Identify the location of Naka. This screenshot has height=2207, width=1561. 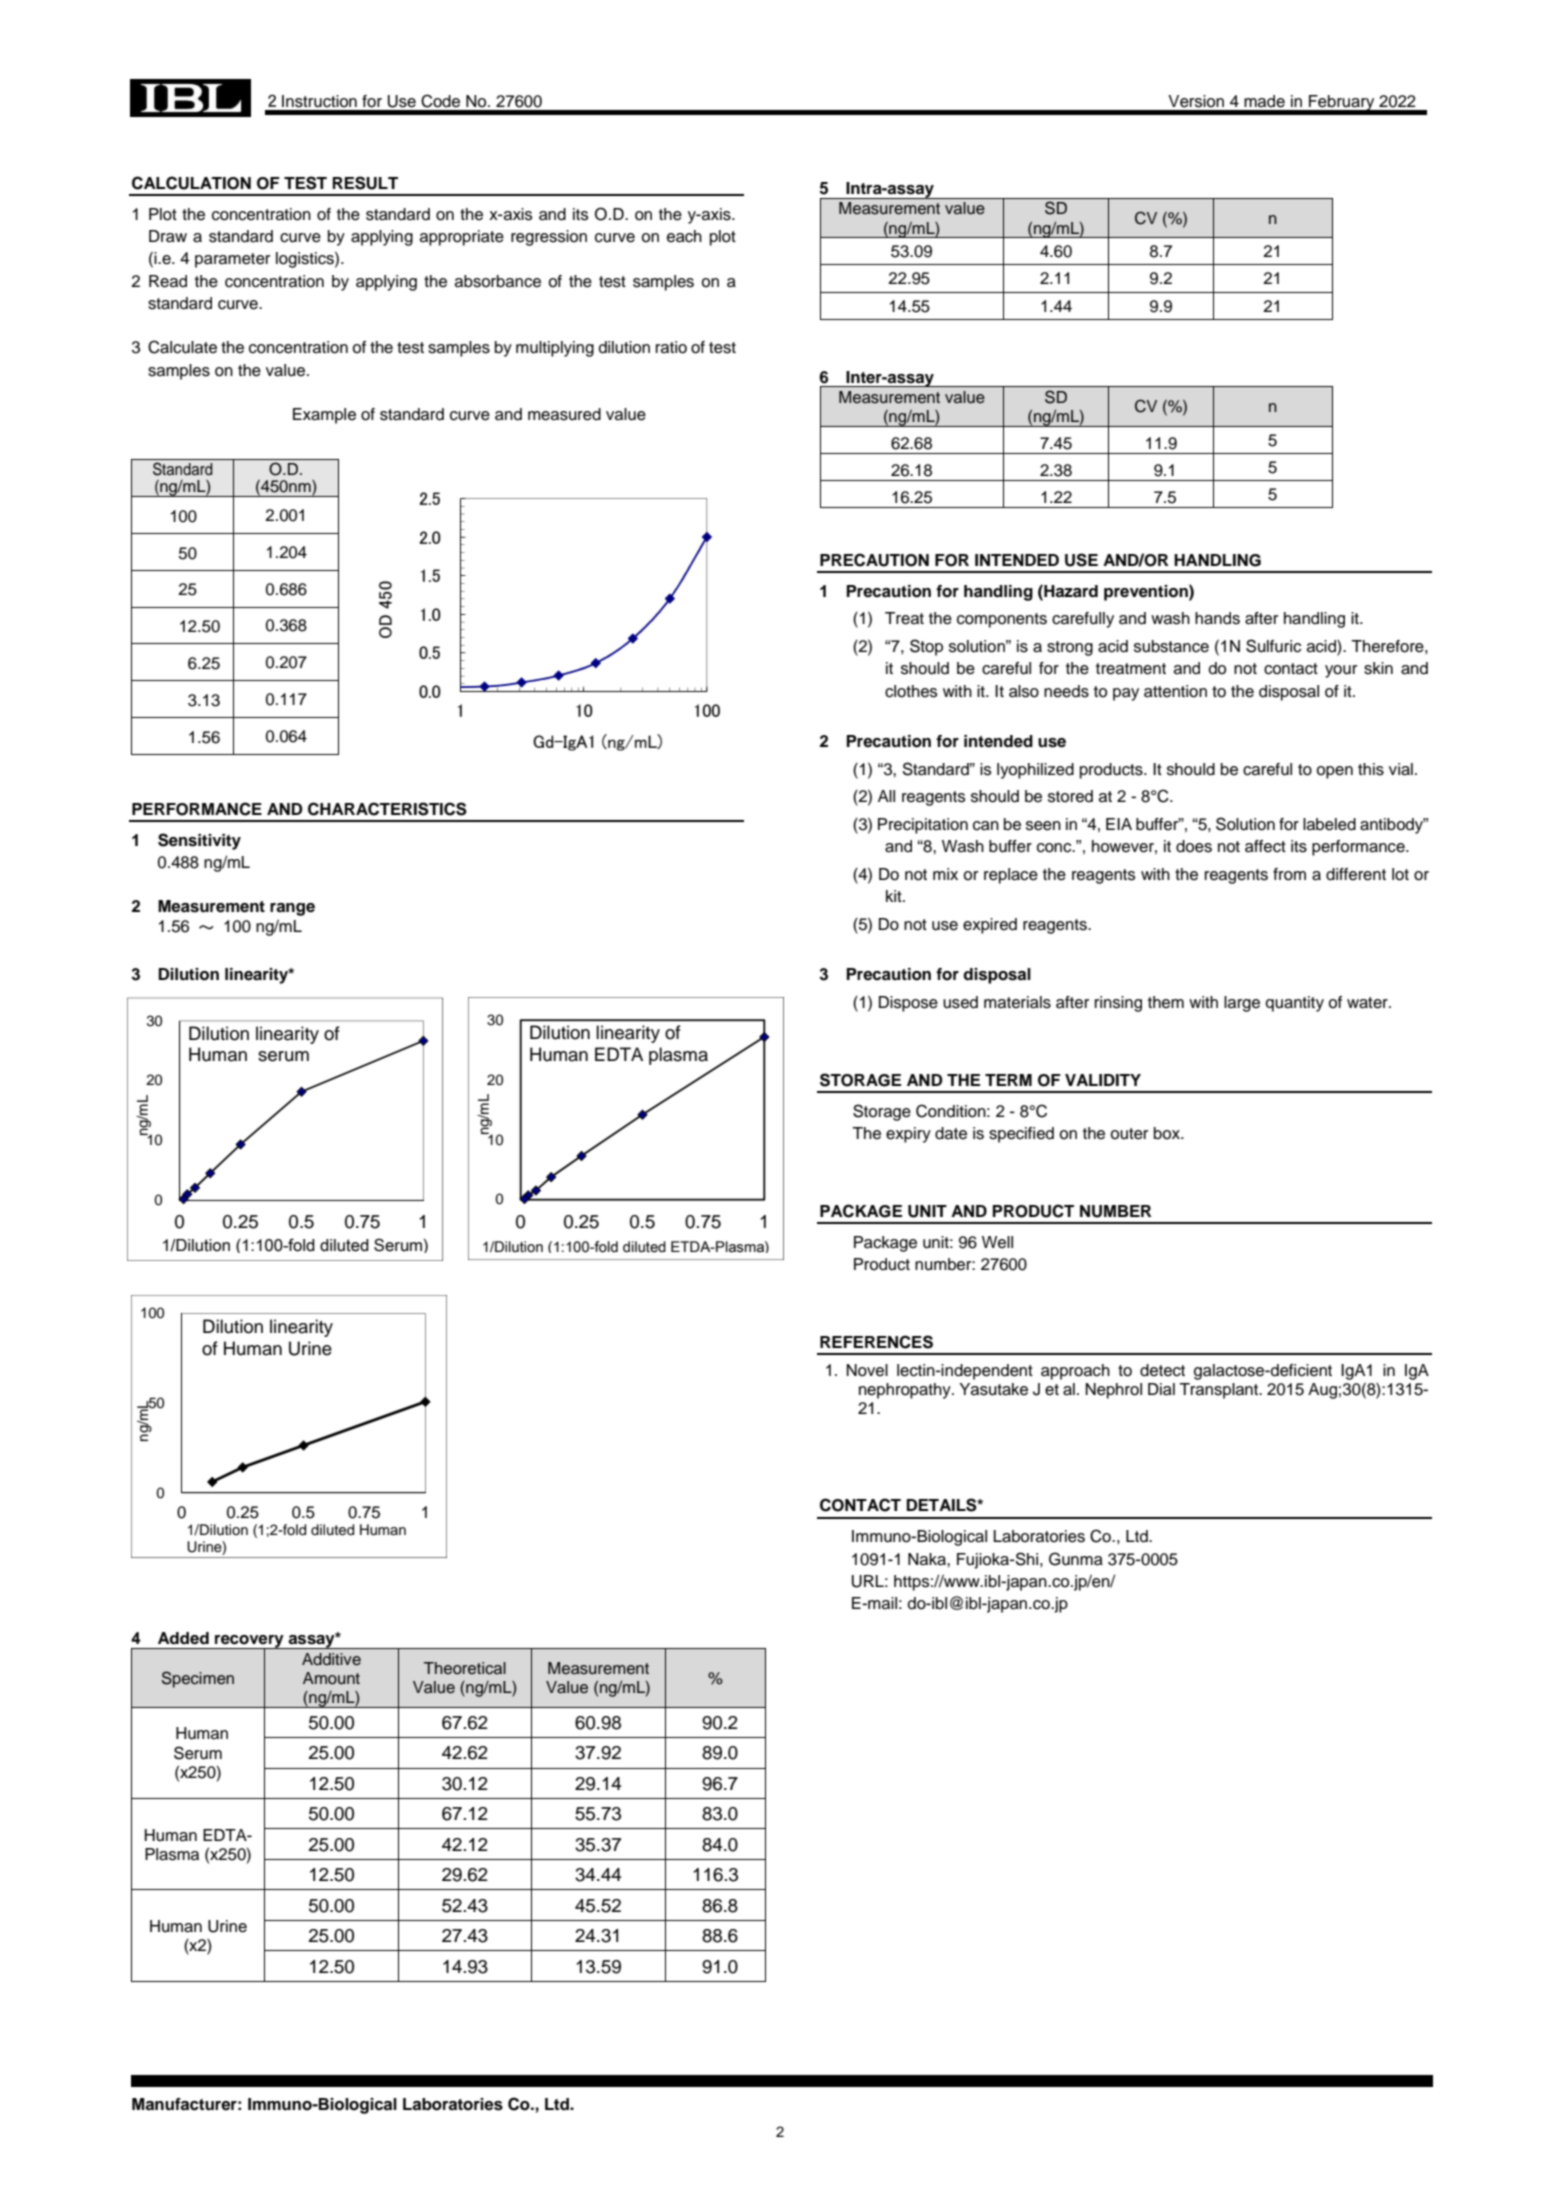
(928, 1559).
